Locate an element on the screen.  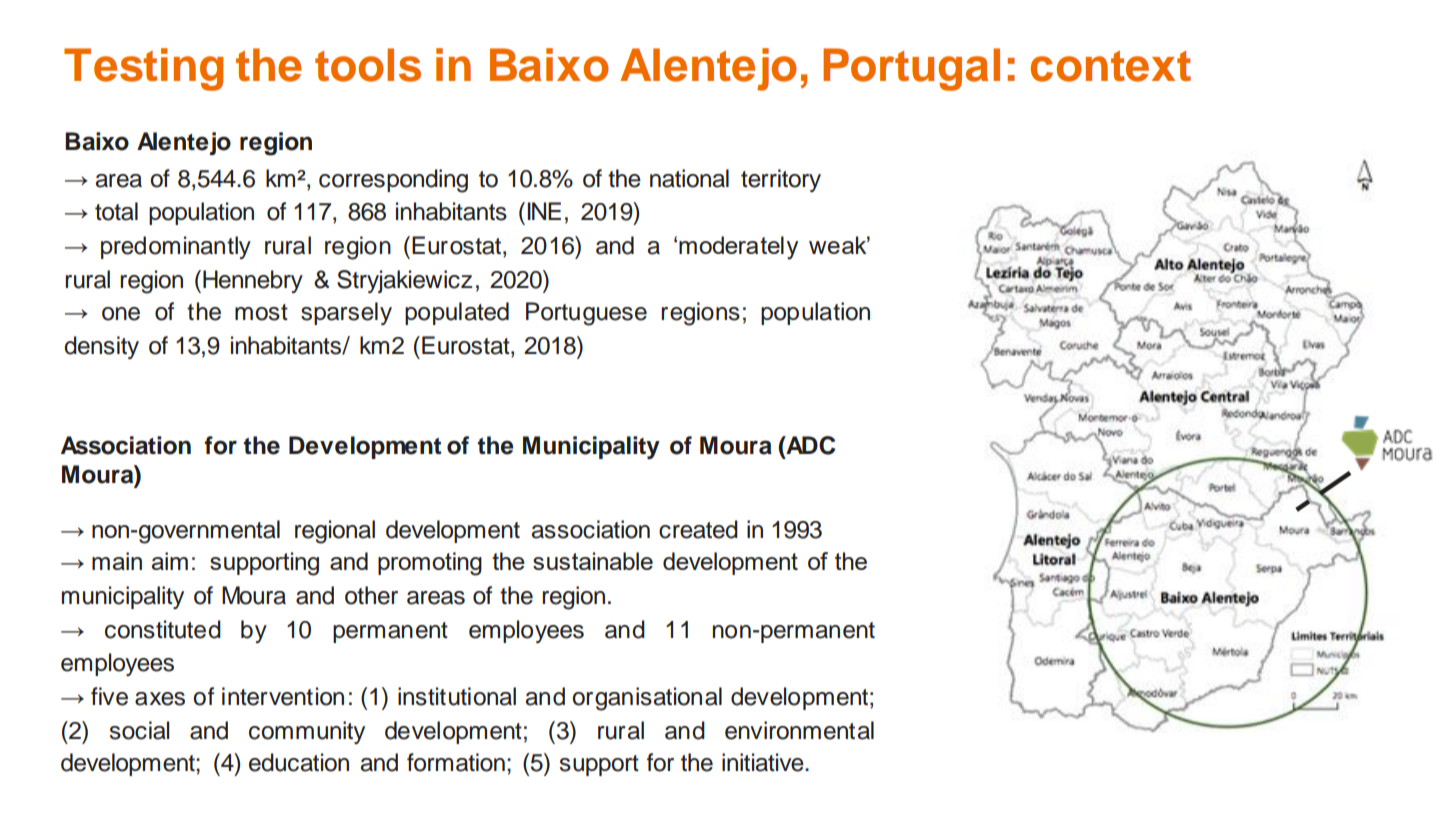
community is located at coordinates (307, 732).
